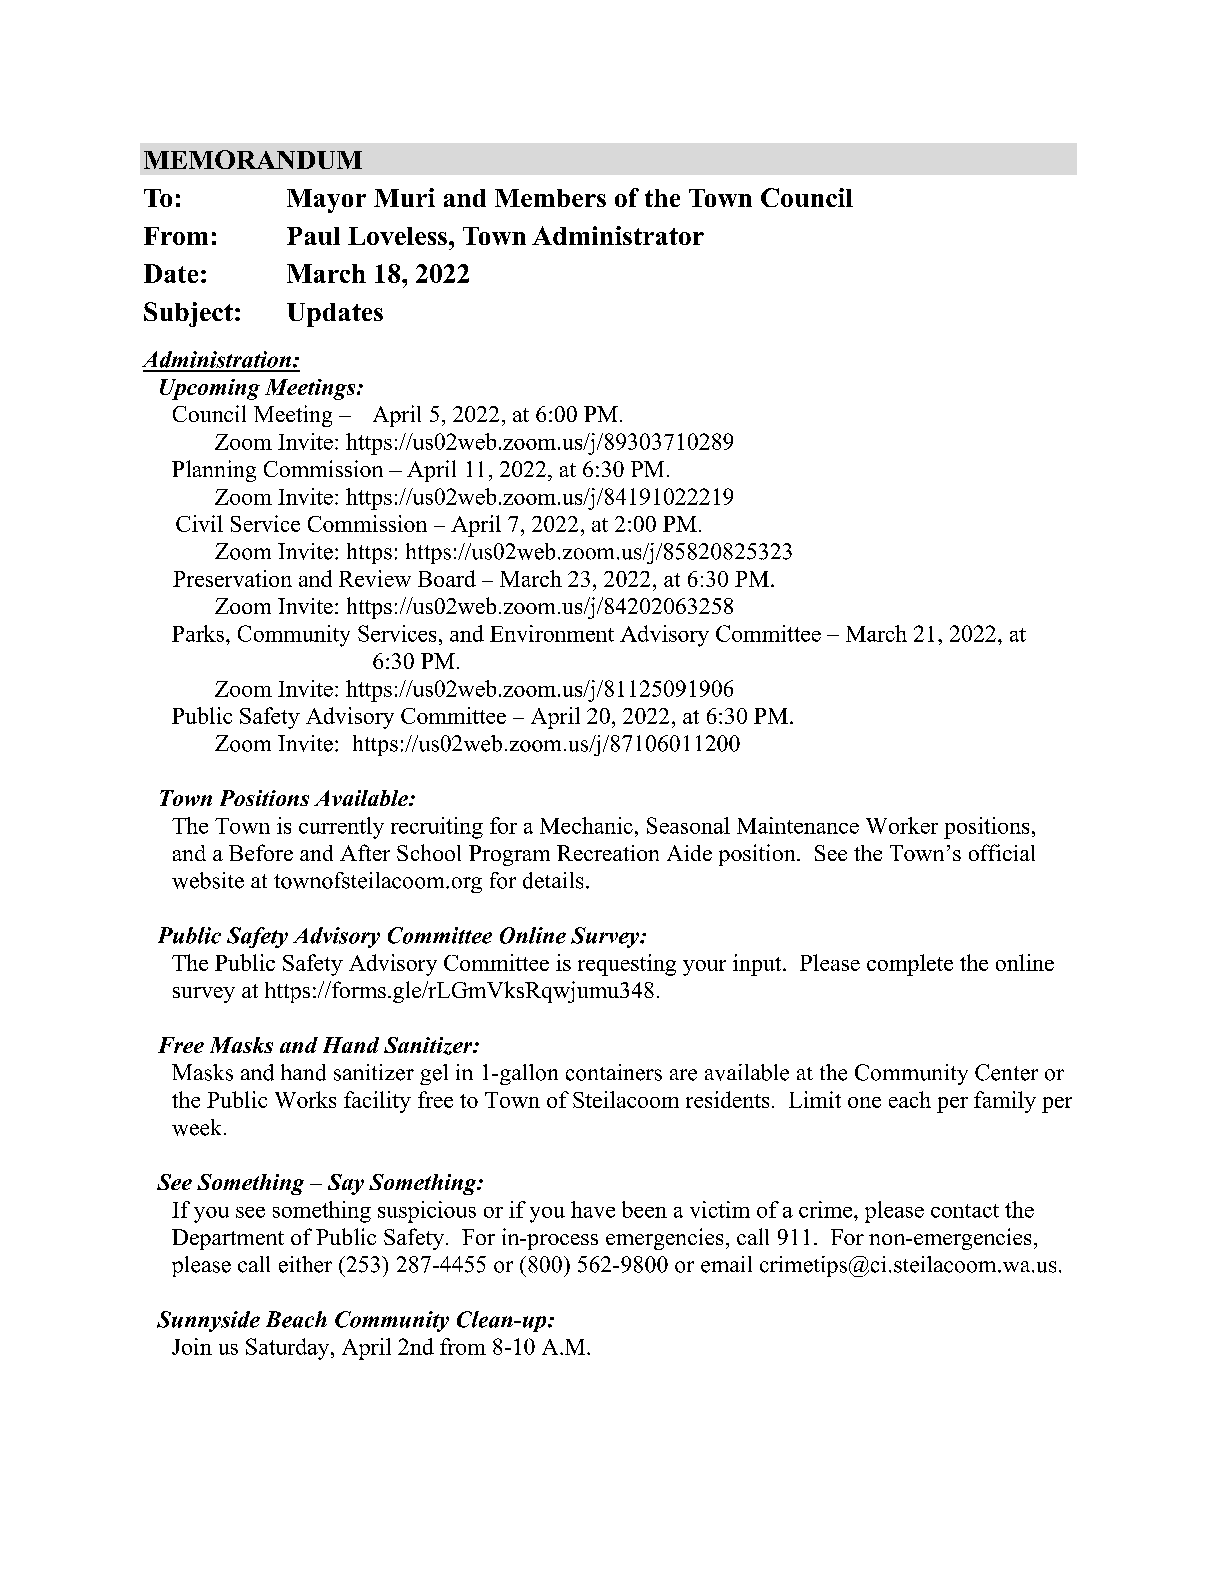 The height and width of the page is (1574, 1217). I want to click on complete, so click(910, 965).
